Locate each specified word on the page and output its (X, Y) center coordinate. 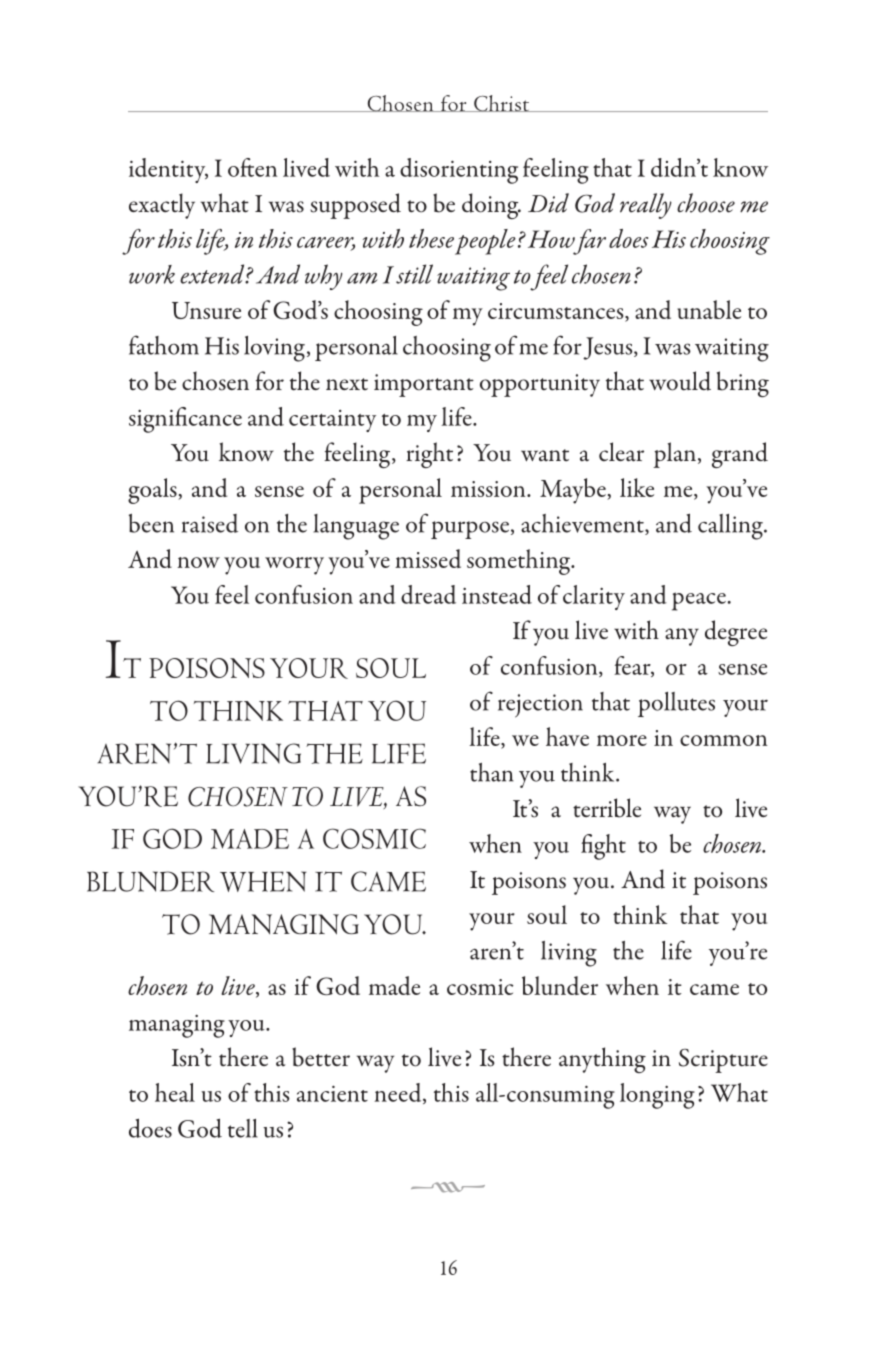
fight (603, 847)
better (321, 1057)
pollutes (676, 704)
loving (274, 349)
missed (428, 558)
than (492, 772)
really (646, 206)
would (680, 381)
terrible (607, 808)
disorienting (459, 171)
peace (700, 601)
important (424, 385)
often (252, 167)
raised (210, 523)
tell (243, 1128)
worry (294, 566)
